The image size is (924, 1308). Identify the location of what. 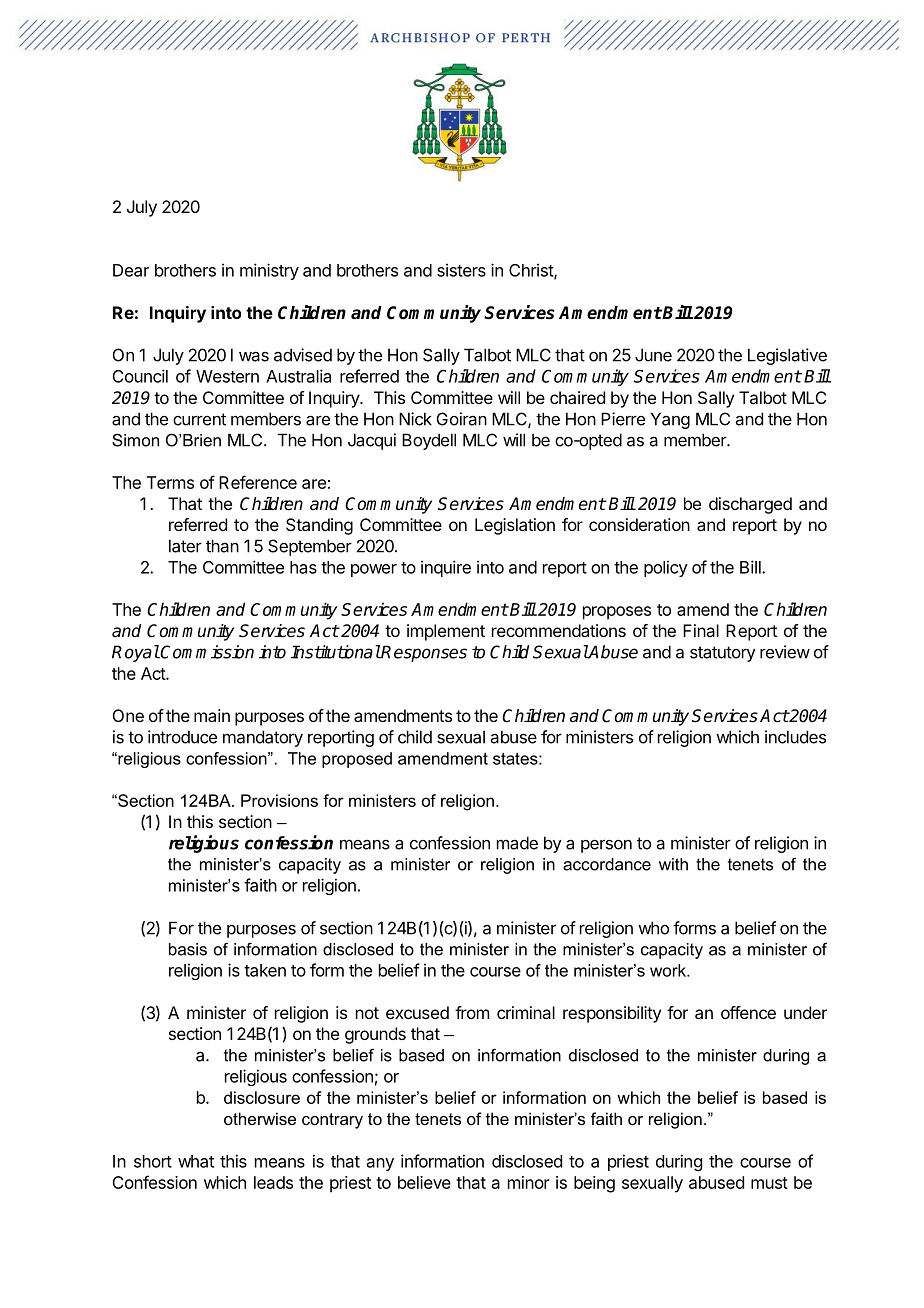
(196, 1161).
